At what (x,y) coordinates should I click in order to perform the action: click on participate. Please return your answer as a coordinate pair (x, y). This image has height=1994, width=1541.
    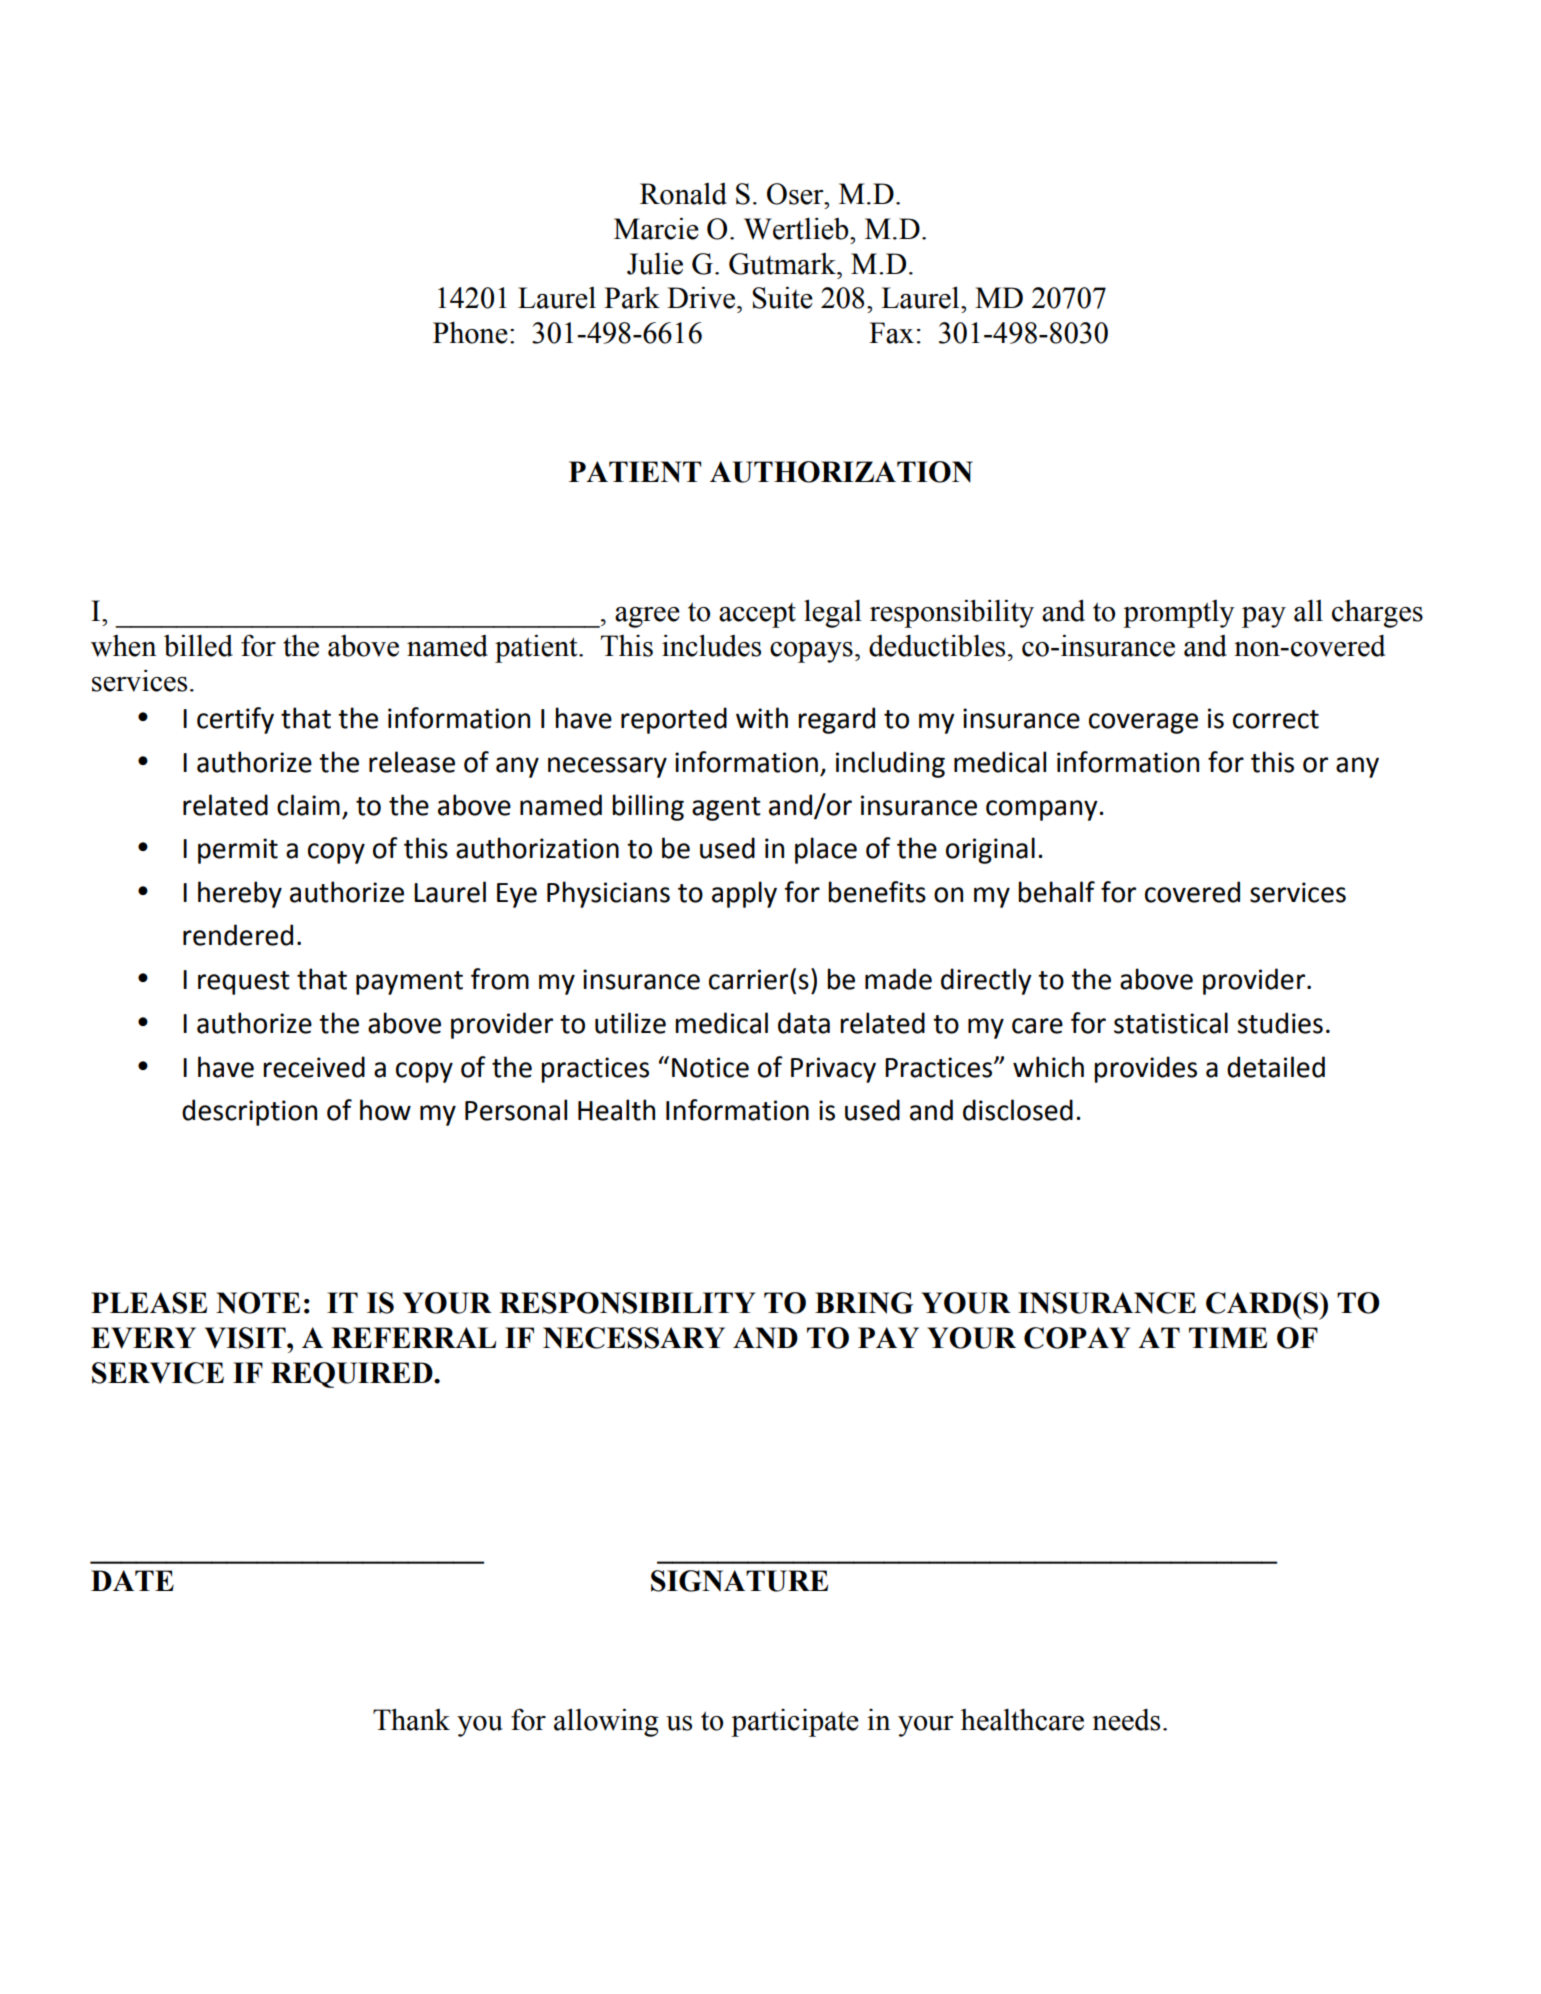
    Looking at the image, I should click on (795, 1723).
